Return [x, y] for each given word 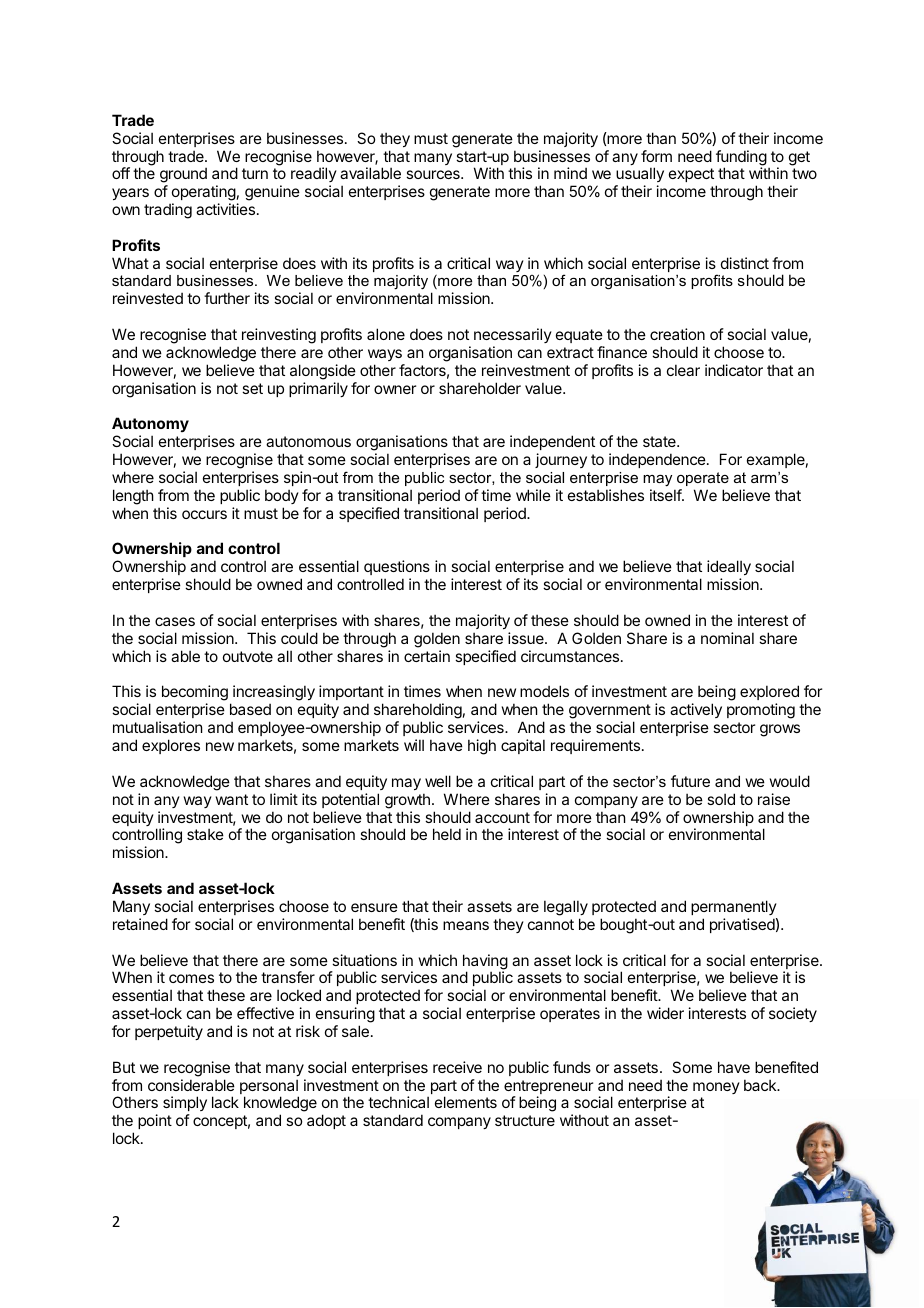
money [716, 1088]
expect [691, 175]
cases [175, 621]
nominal [727, 638]
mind [570, 173]
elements [466, 1102]
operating [203, 194]
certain [427, 656]
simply [185, 1105]
